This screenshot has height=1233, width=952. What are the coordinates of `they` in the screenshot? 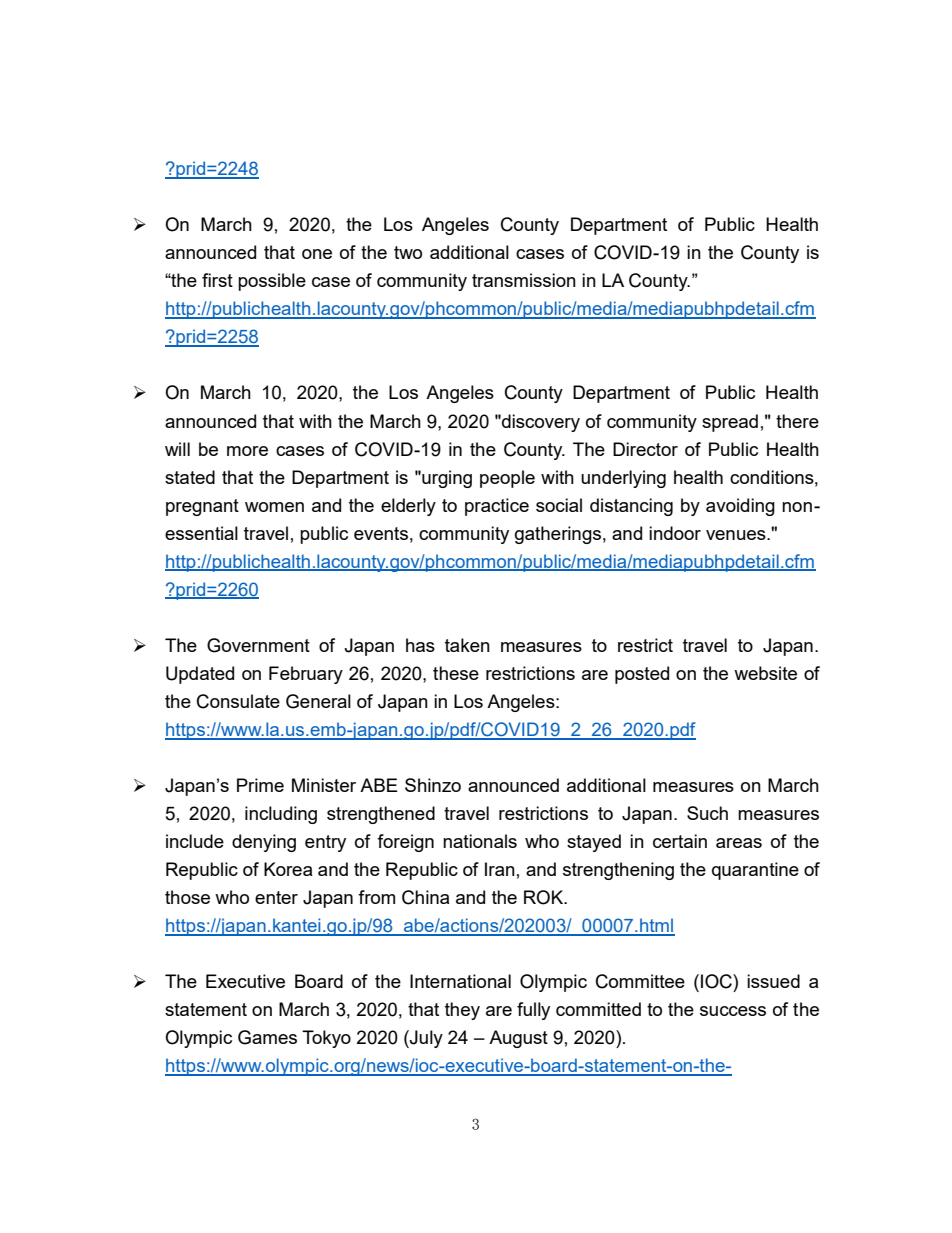 It's located at (462, 1011).
